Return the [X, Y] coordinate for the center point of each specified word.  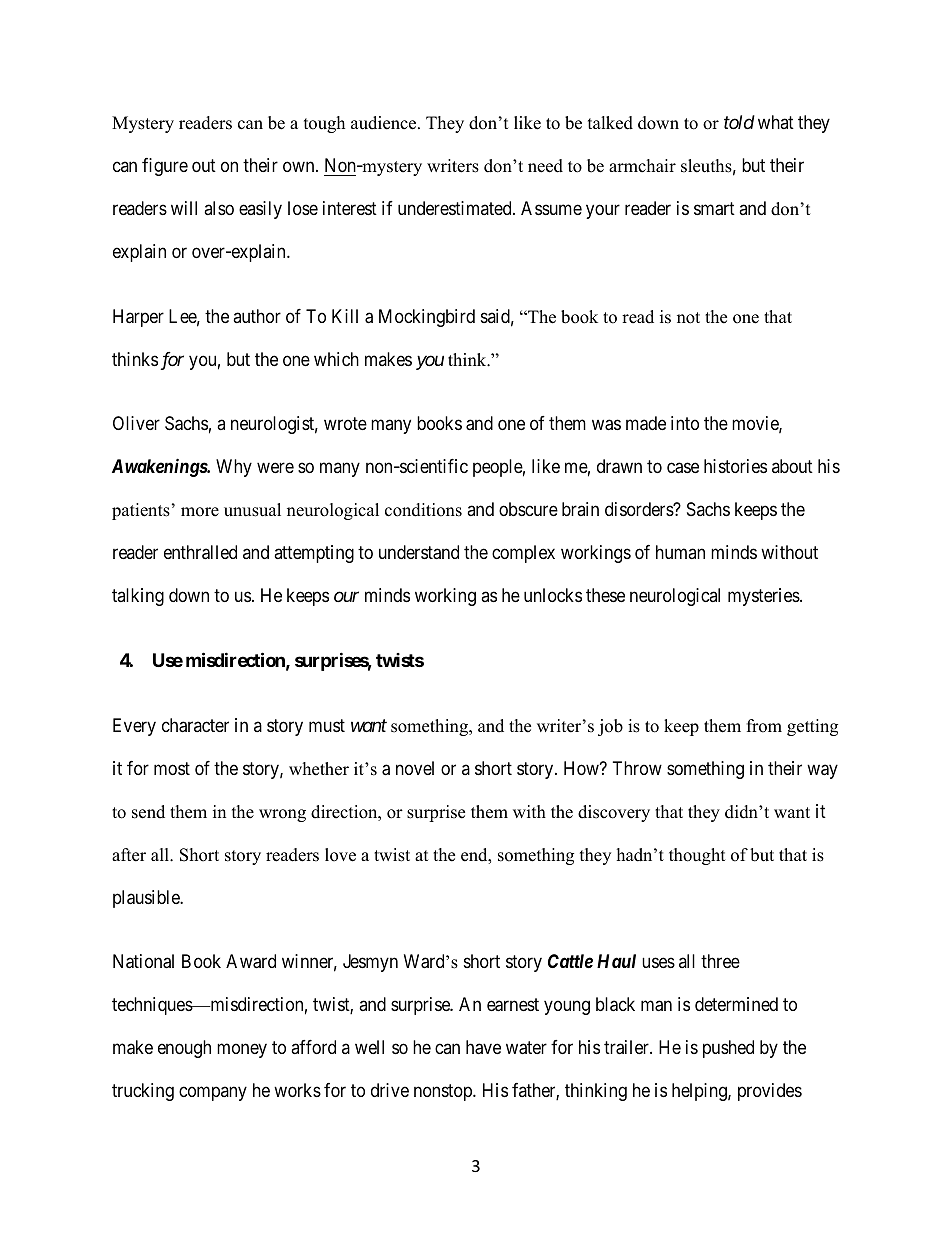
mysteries [764, 597]
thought [697, 856]
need [545, 166]
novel [415, 768]
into [685, 423]
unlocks [553, 595]
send [148, 812]
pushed [728, 1049]
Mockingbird [427, 318]
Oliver [136, 423]
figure [165, 167]
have [483, 1047]
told [739, 122]
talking [138, 597]
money [242, 1051]
